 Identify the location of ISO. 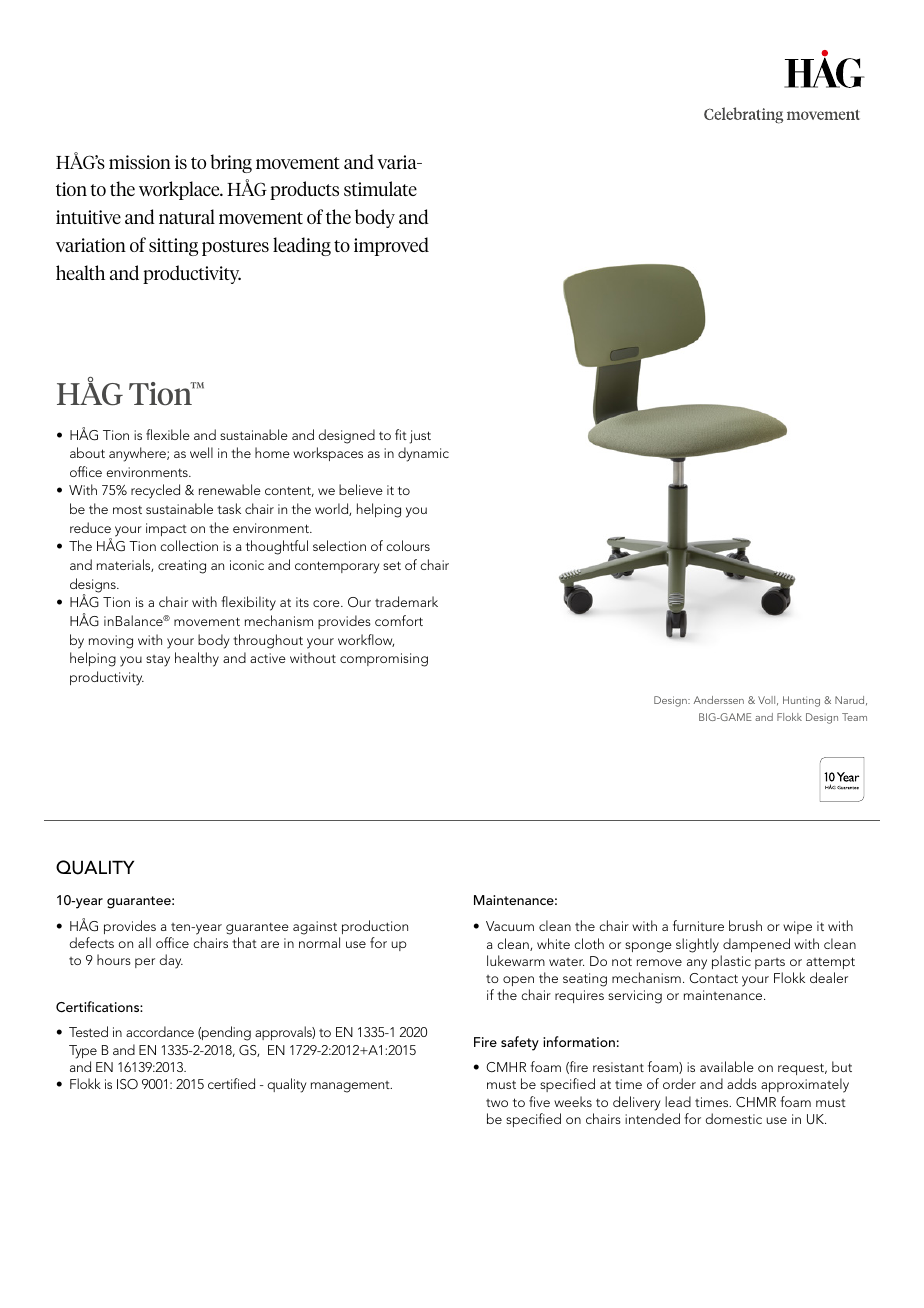
(127, 1084).
